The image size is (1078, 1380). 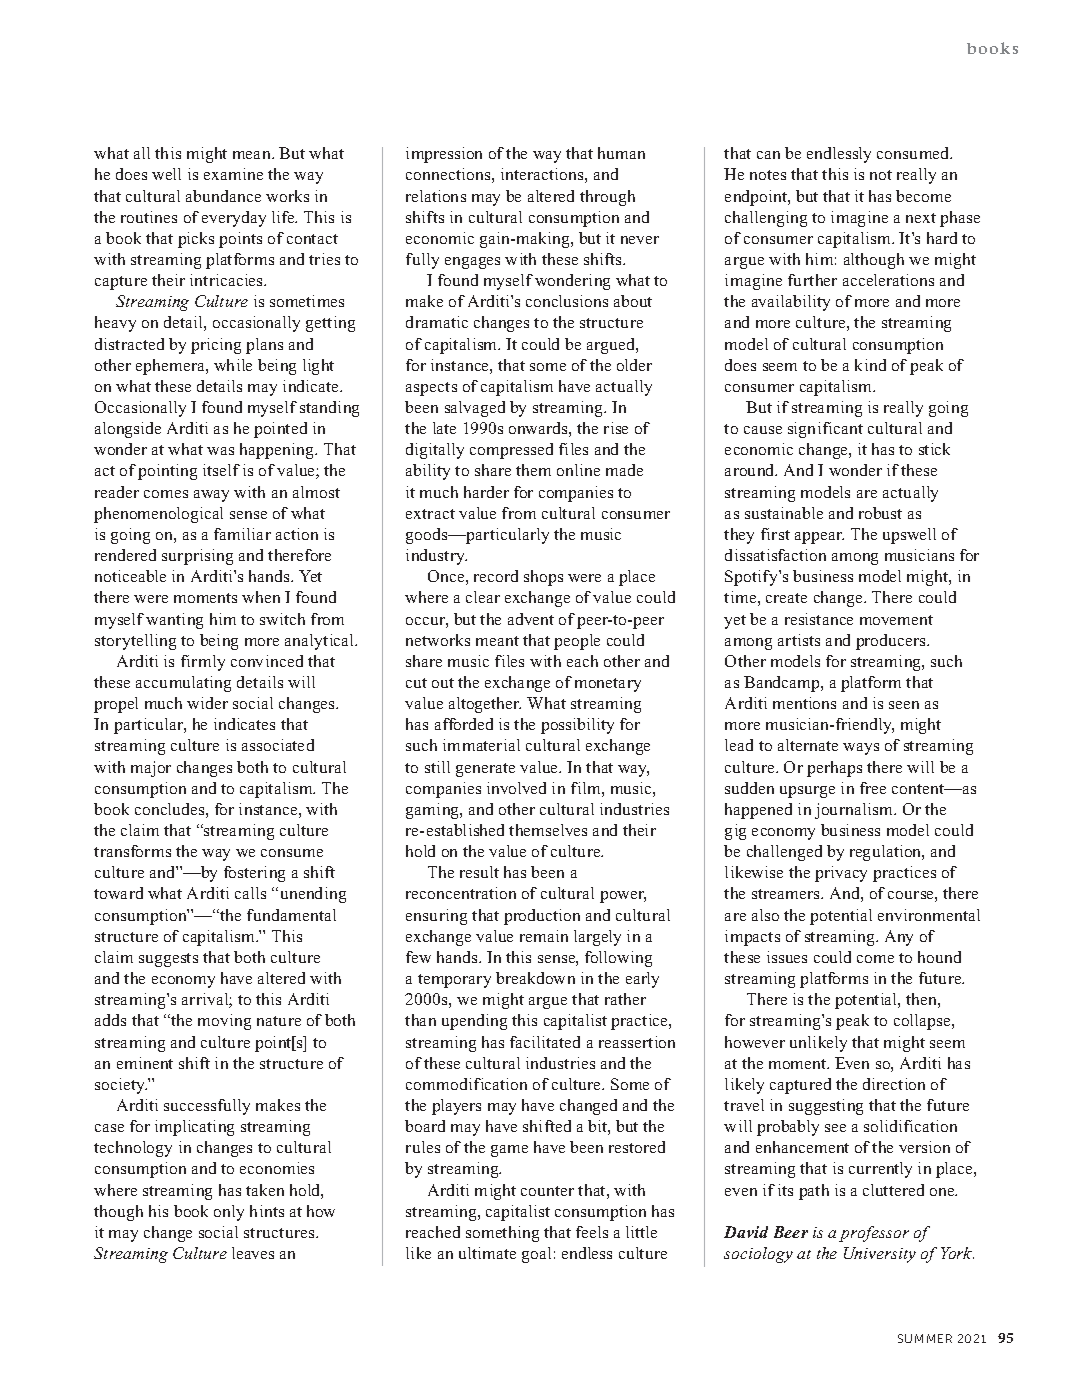 What do you see at coordinates (861, 749) in the screenshot?
I see `ways` at bounding box center [861, 749].
